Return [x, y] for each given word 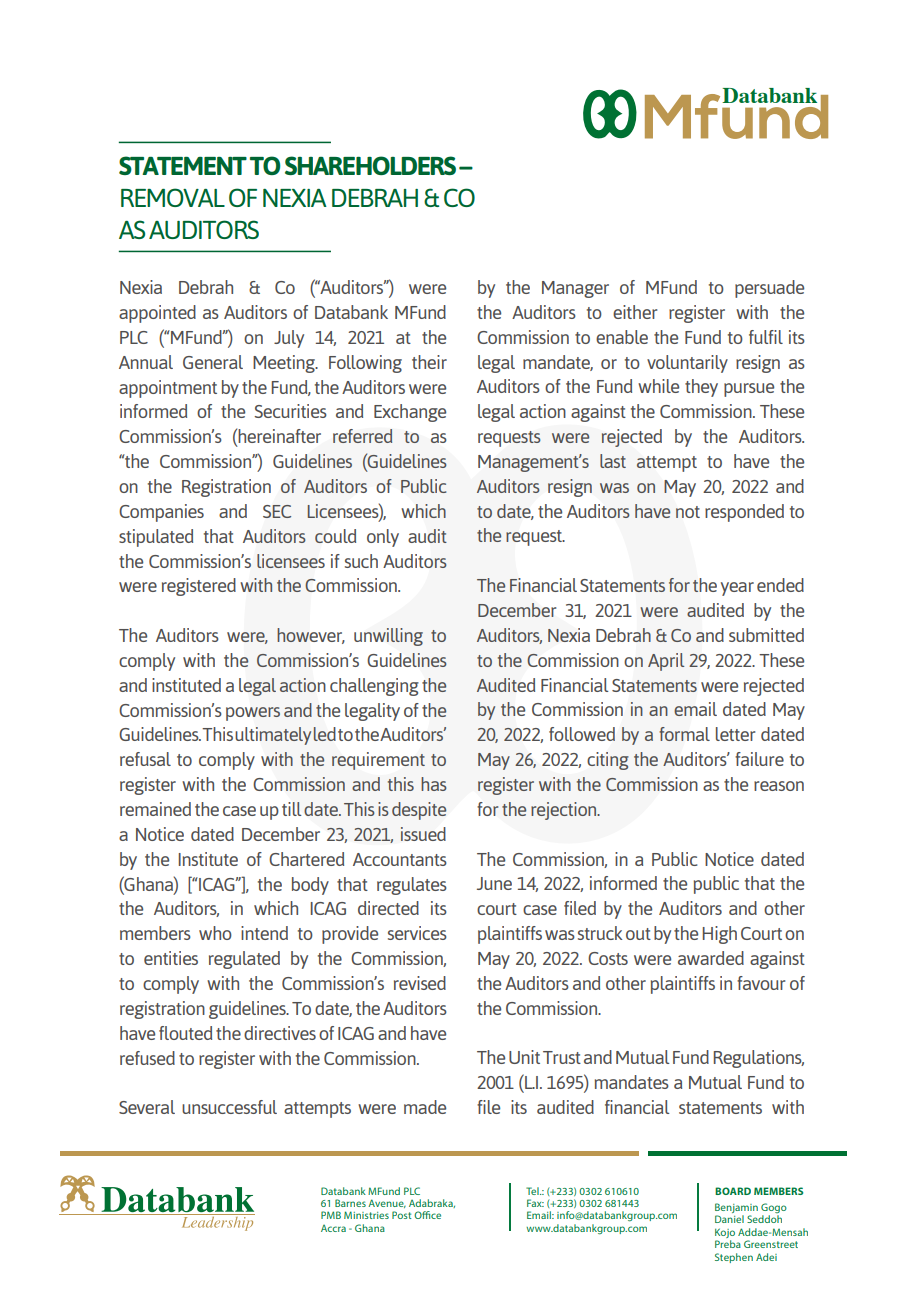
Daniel [729, 1219]
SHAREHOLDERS [370, 165]
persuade [769, 289]
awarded [711, 958]
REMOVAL [173, 197]
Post [401, 1215]
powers [253, 714]
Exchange [410, 413]
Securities [290, 411]
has [434, 784]
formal [684, 734]
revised [420, 983]
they [701, 388]
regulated [244, 960]
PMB [331, 1215]
